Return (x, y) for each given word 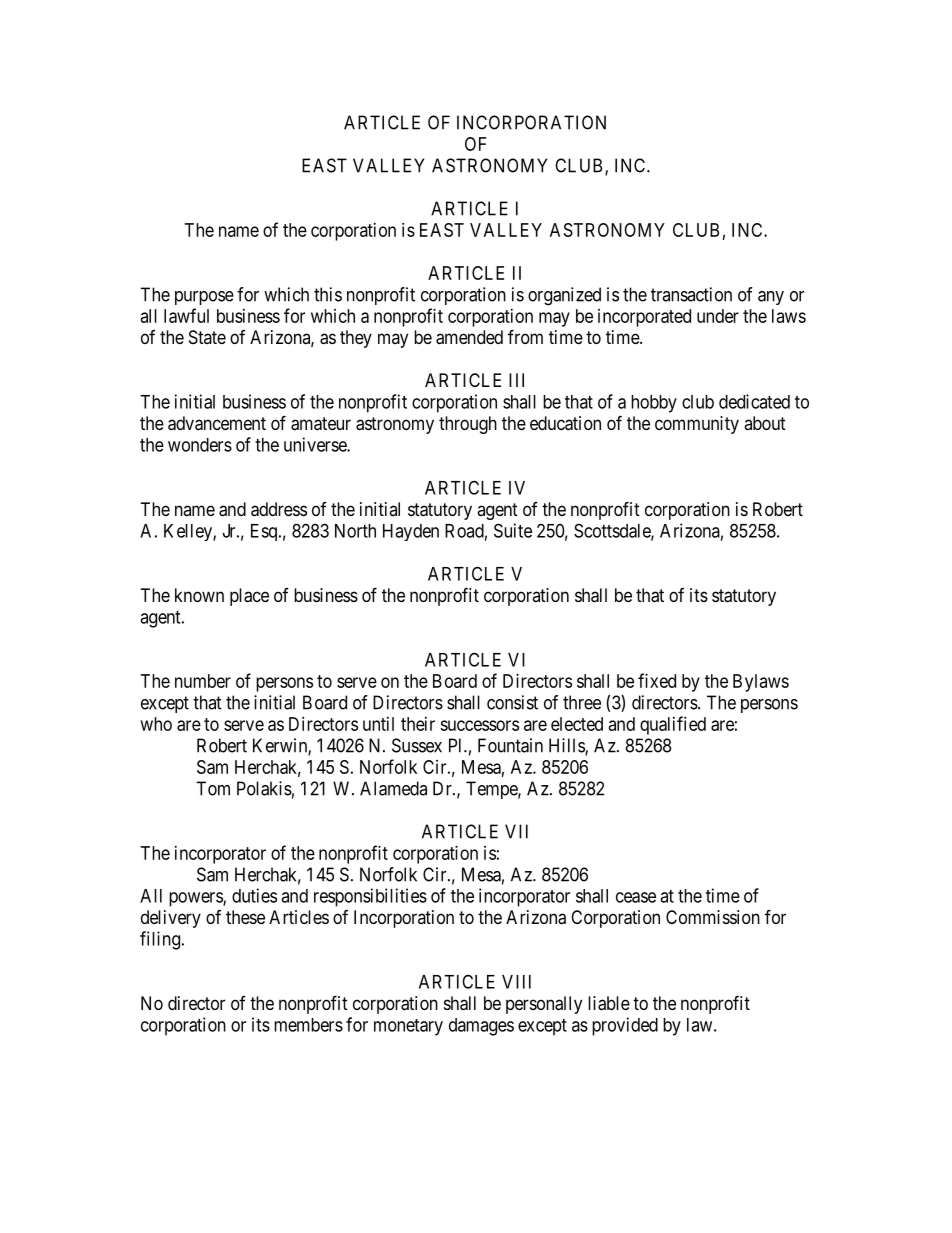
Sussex (417, 745)
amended (469, 337)
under (718, 316)
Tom (213, 788)
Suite (513, 530)
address (279, 509)
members (308, 1025)
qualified (673, 725)
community (697, 425)
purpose (204, 298)
